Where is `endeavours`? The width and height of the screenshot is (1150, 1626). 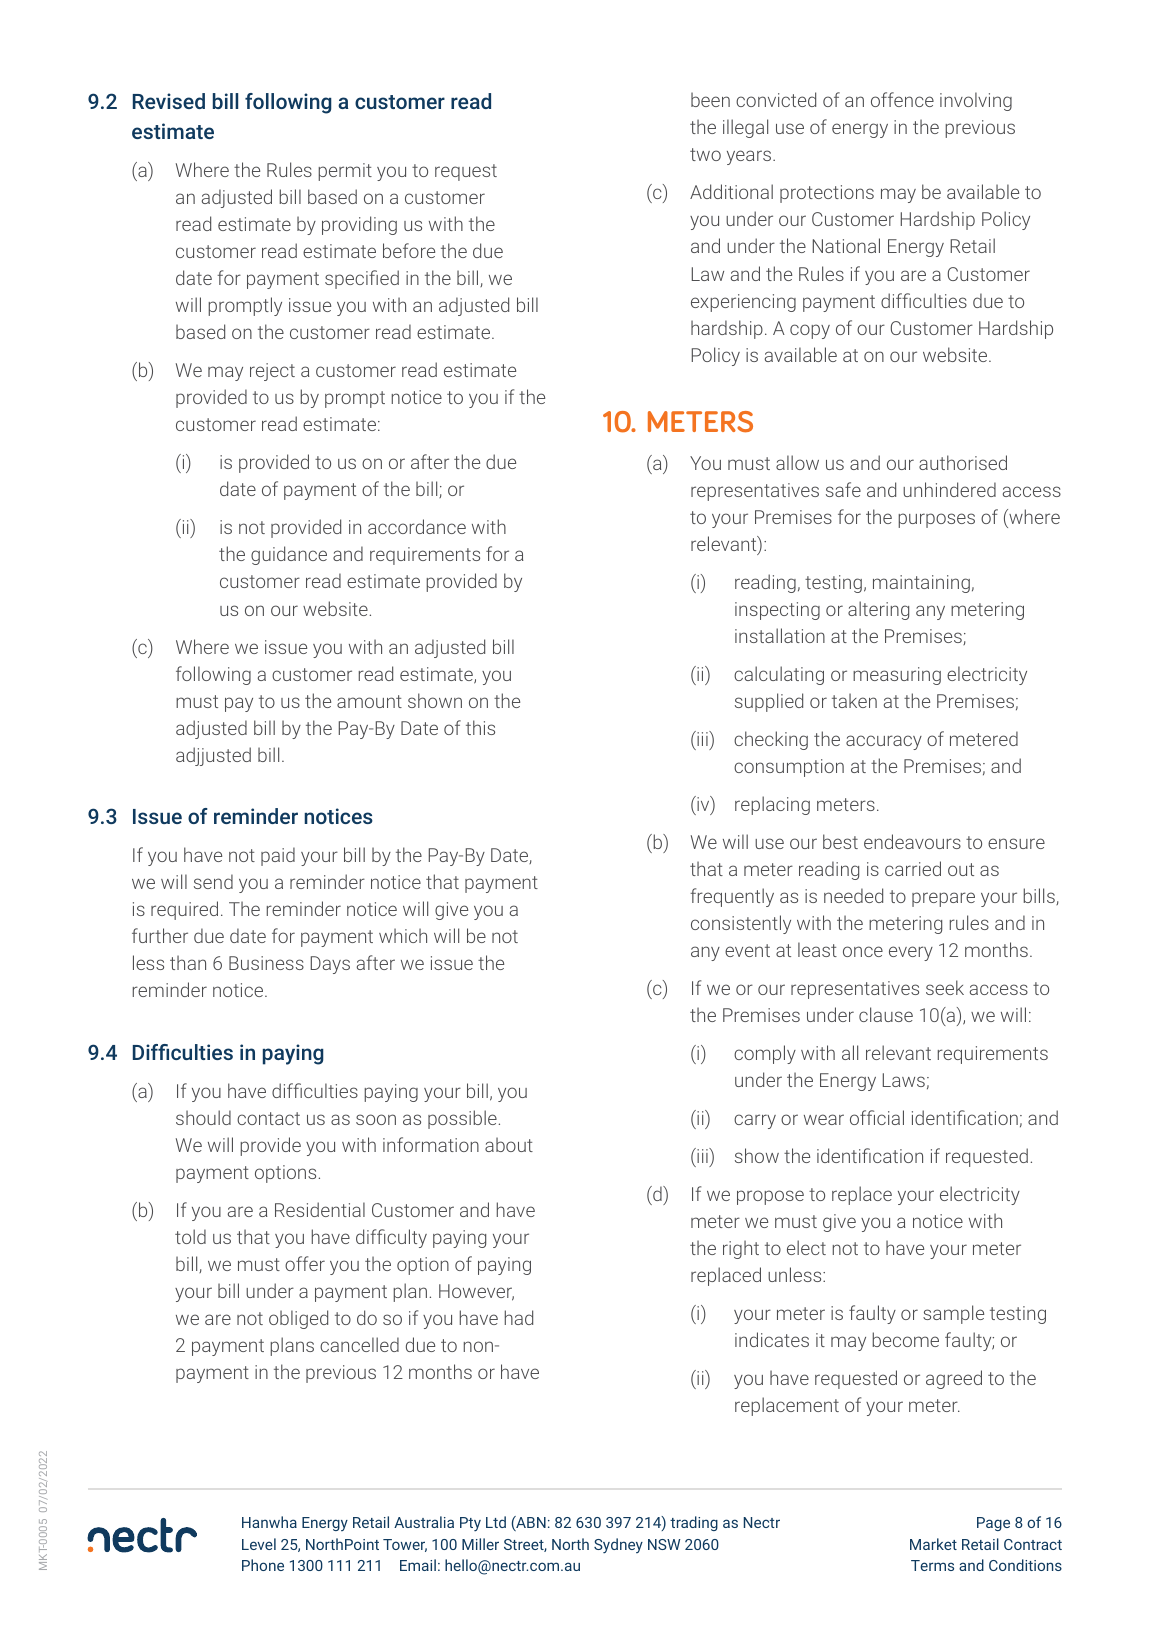 endeavours is located at coordinates (912, 841).
